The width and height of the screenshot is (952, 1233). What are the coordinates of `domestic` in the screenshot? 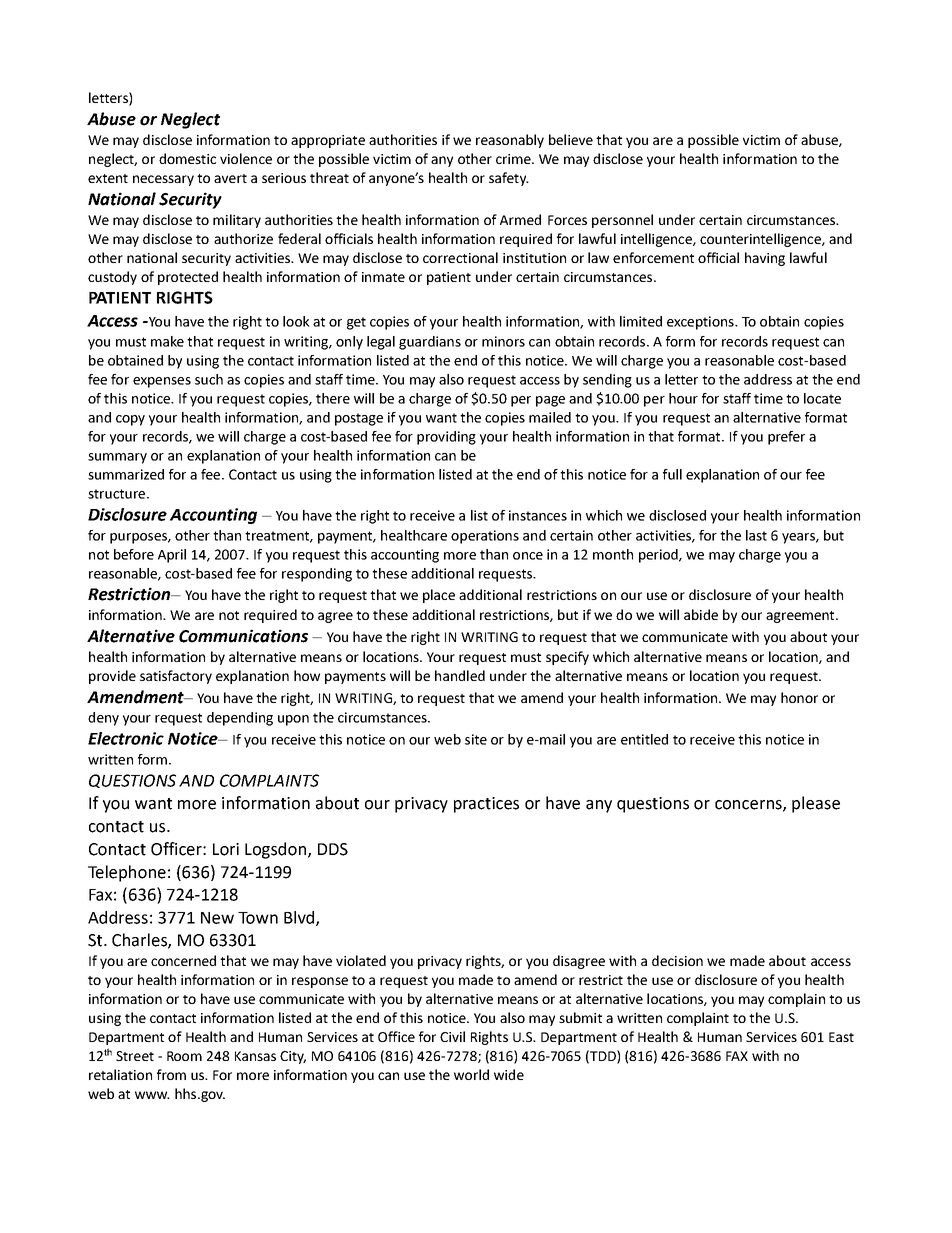 It's located at (187, 158).
